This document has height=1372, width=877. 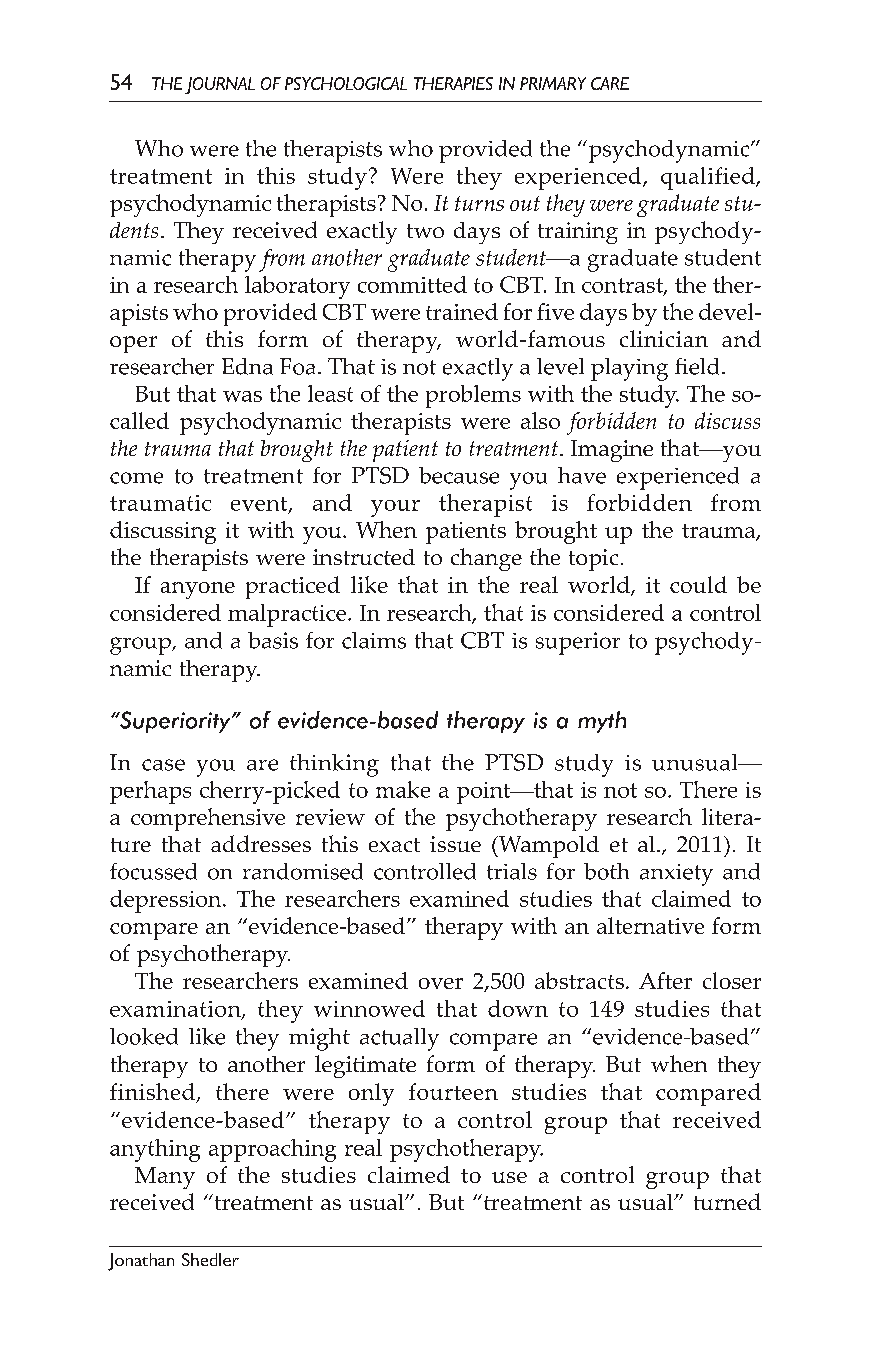 What do you see at coordinates (220, 85) in the document?
I see `JOURNAL` at bounding box center [220, 85].
